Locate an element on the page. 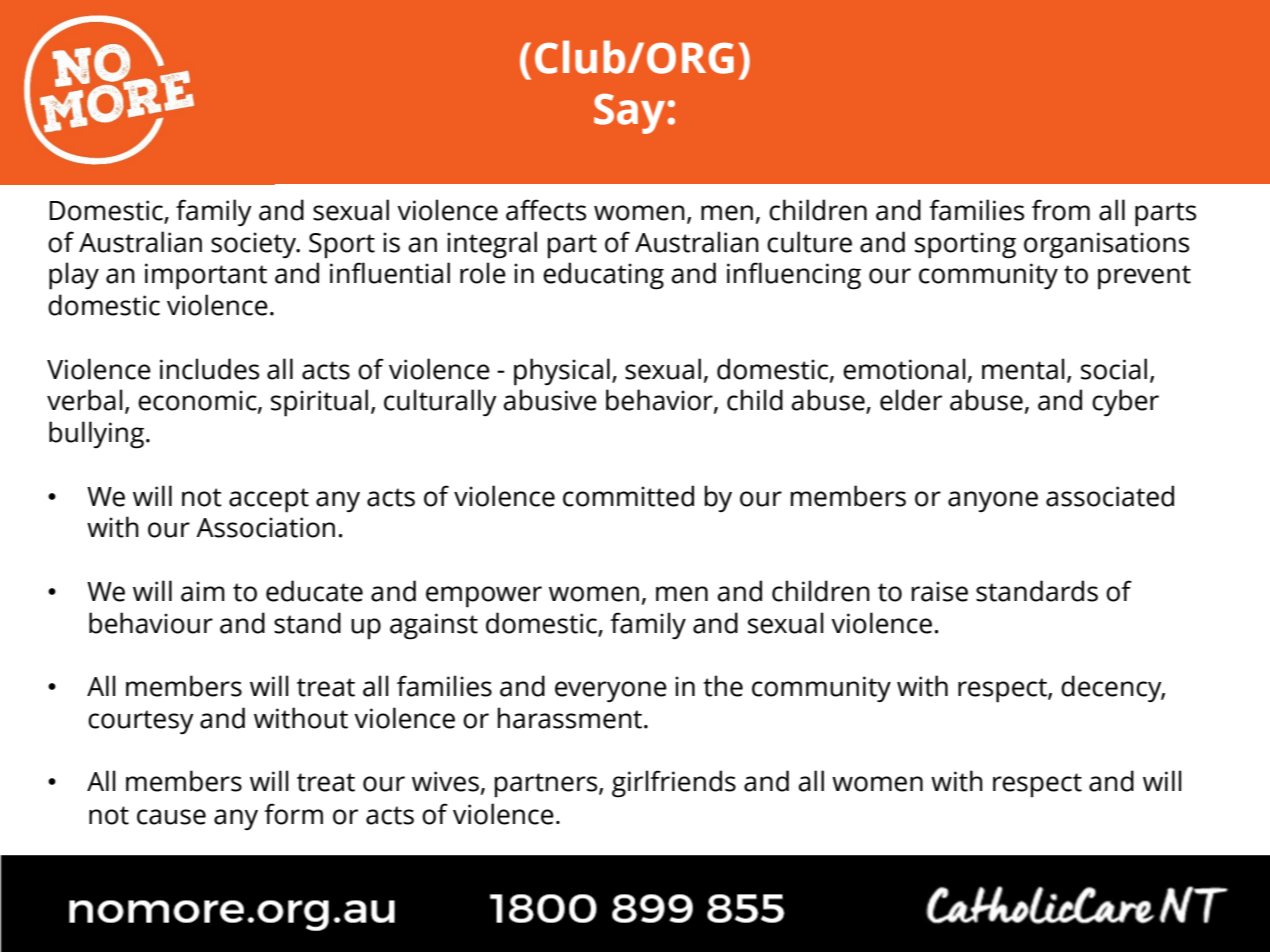 The image size is (1270, 952). society is located at coordinates (255, 245).
